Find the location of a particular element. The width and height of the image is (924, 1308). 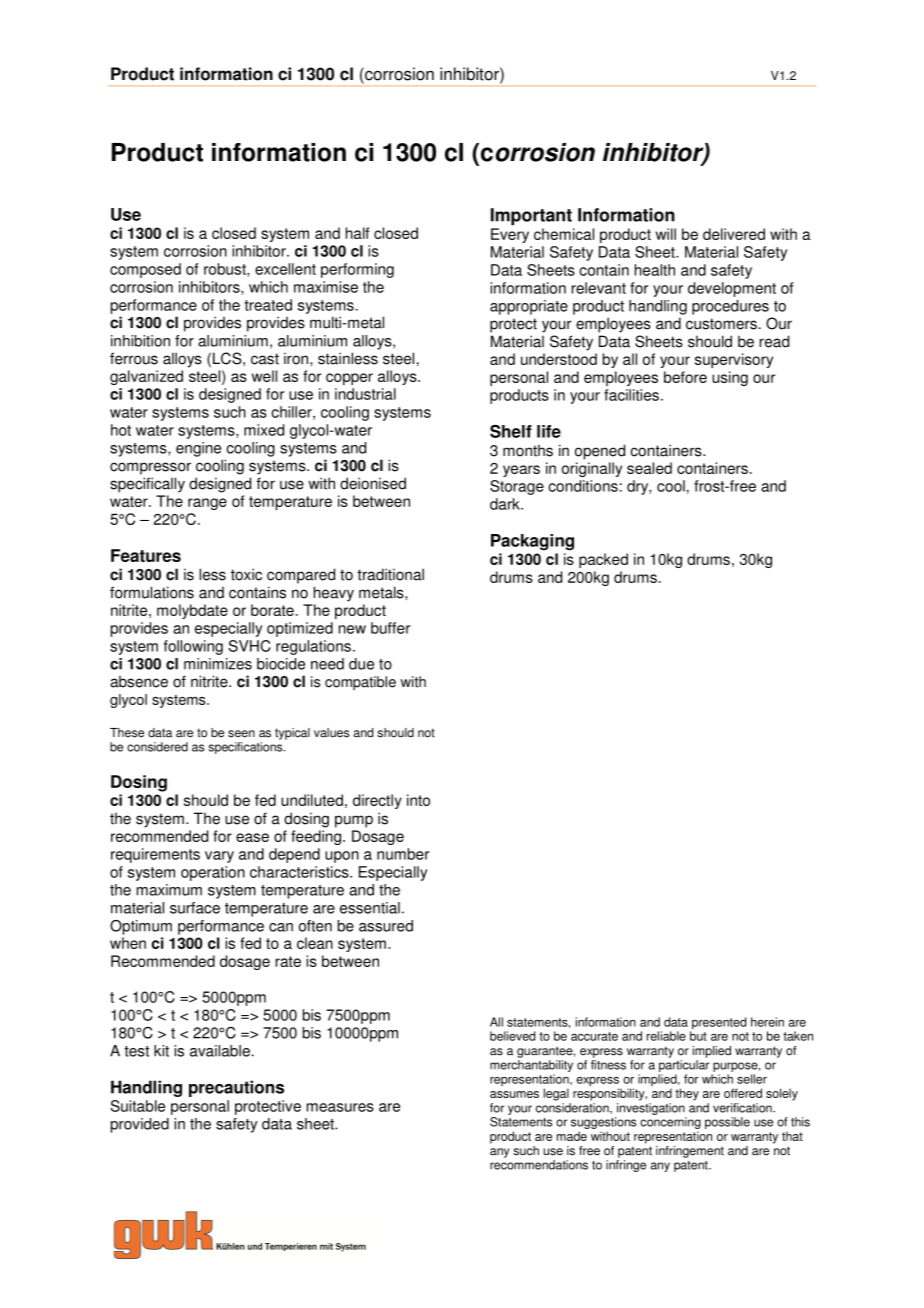

delivered is located at coordinates (734, 234).
